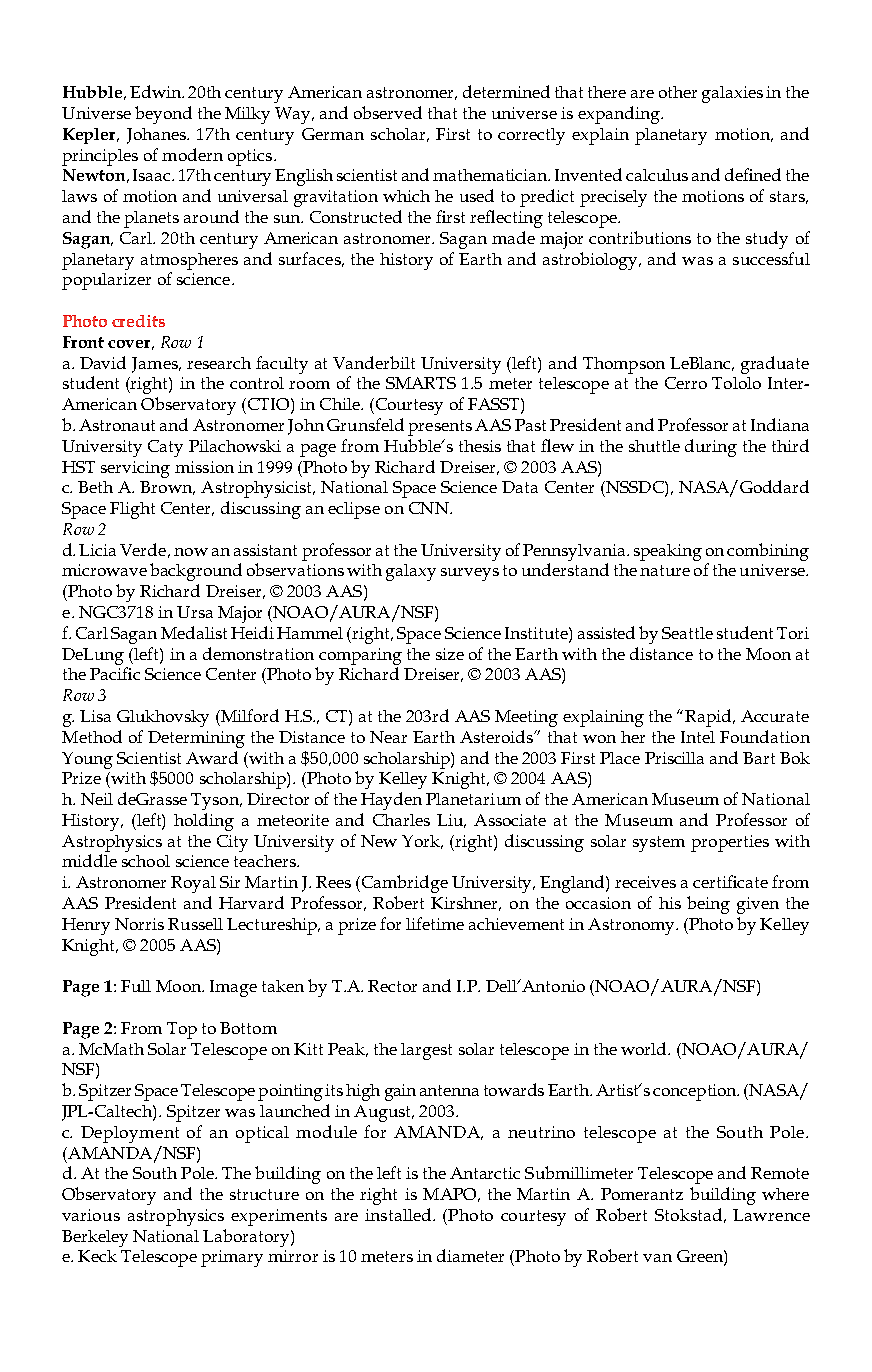 The width and height of the page is (872, 1372). Describe the element at coordinates (115, 673) in the page. I see `Pacific` at that location.
